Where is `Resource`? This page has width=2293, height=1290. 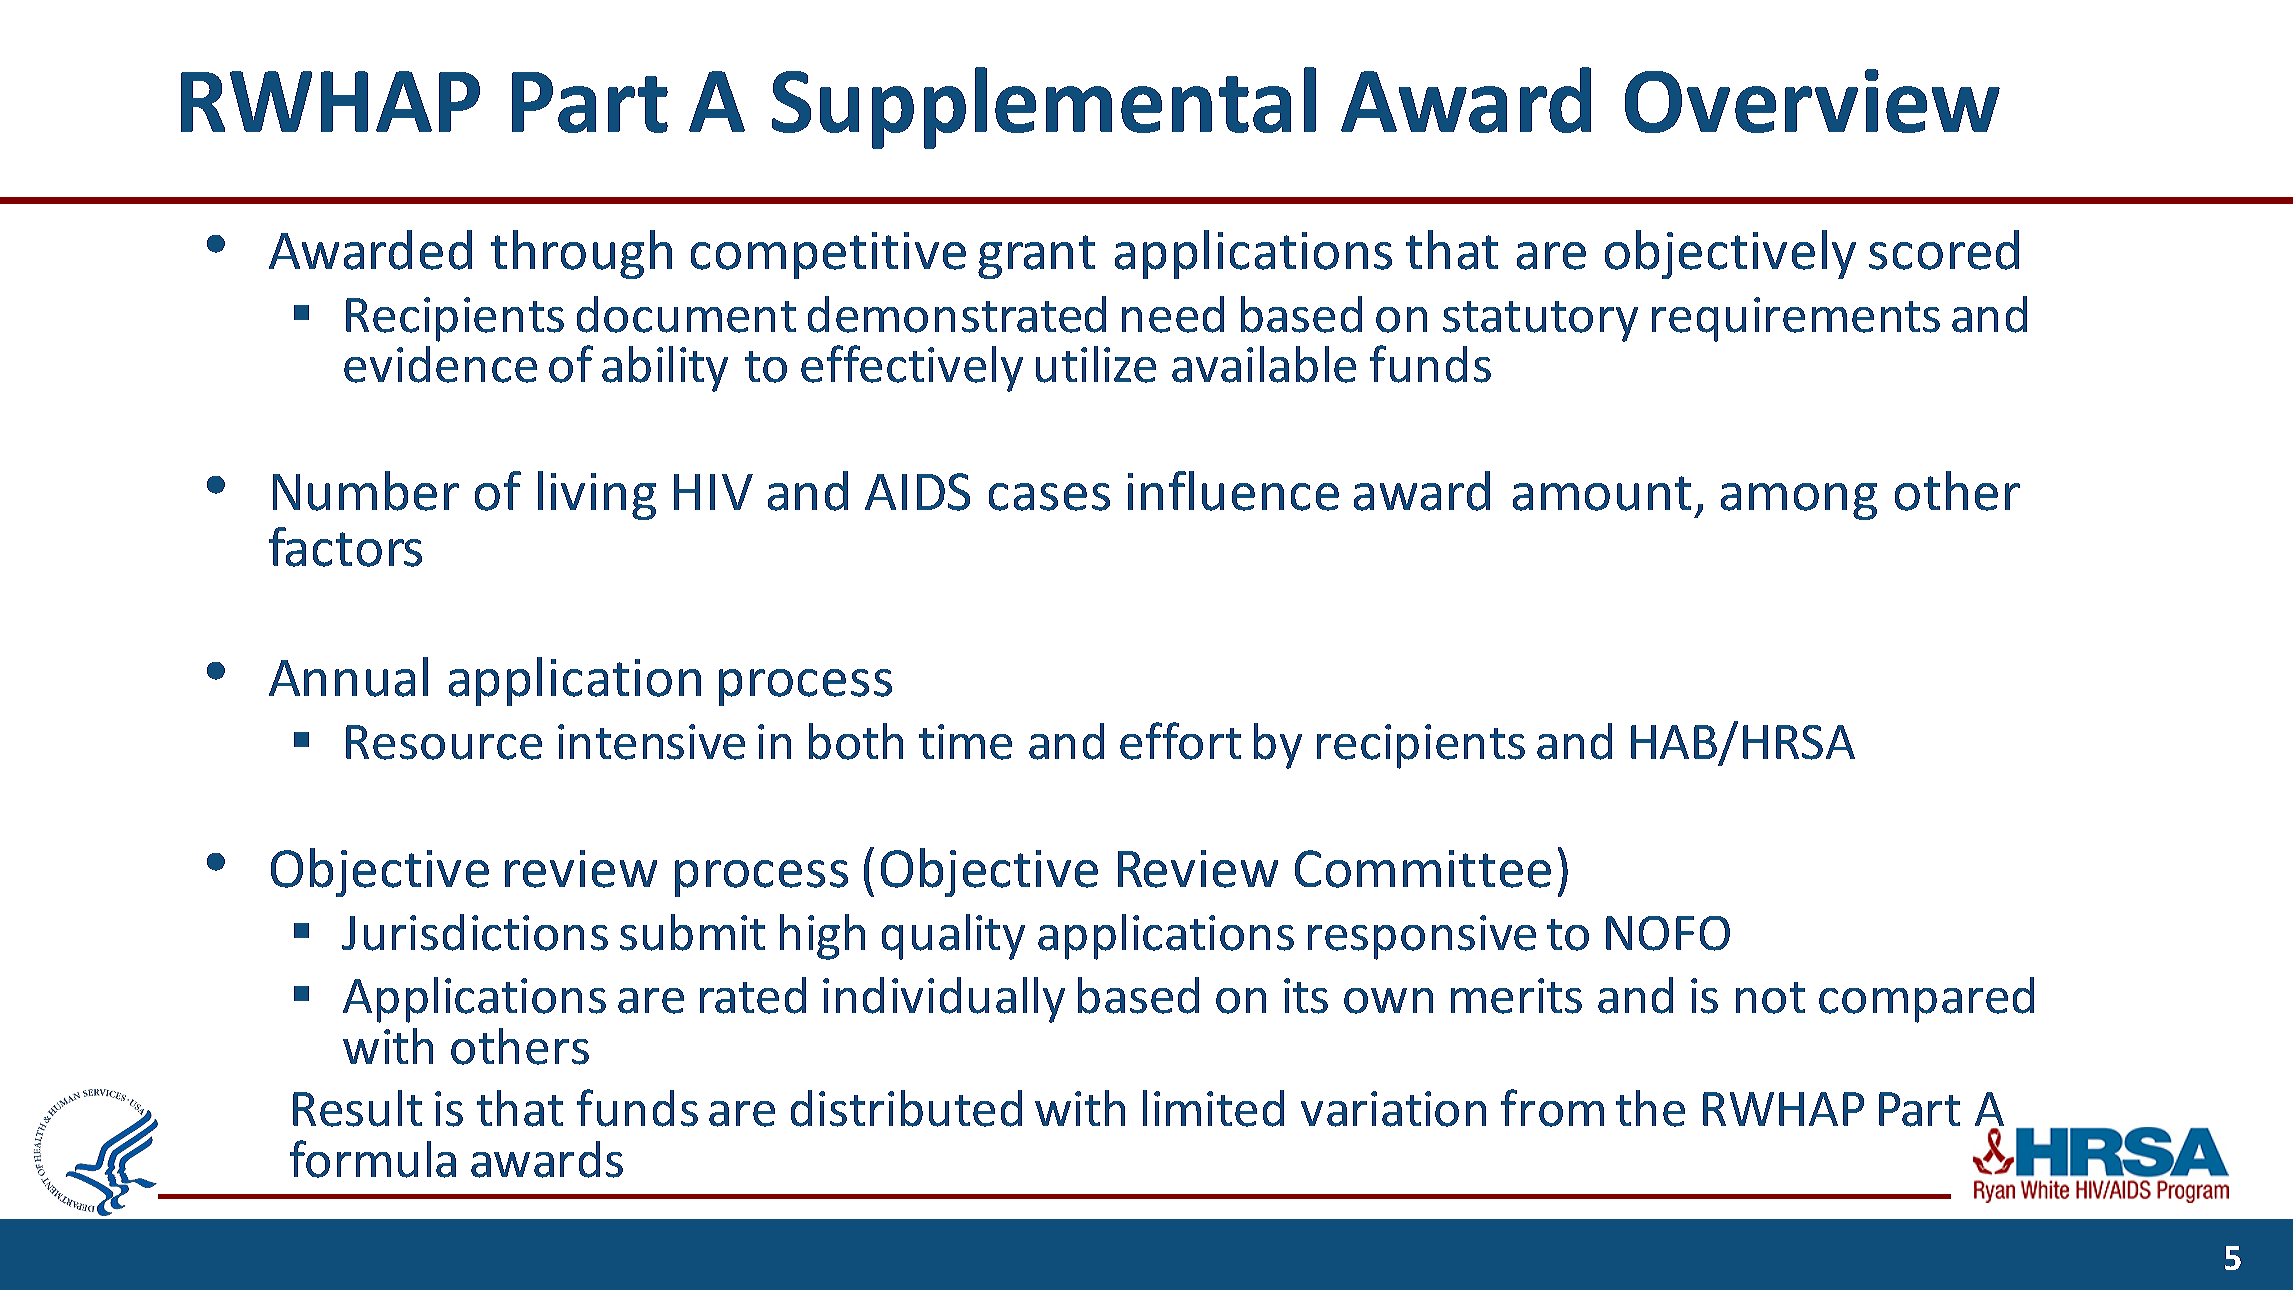
Resource is located at coordinates (444, 742).
